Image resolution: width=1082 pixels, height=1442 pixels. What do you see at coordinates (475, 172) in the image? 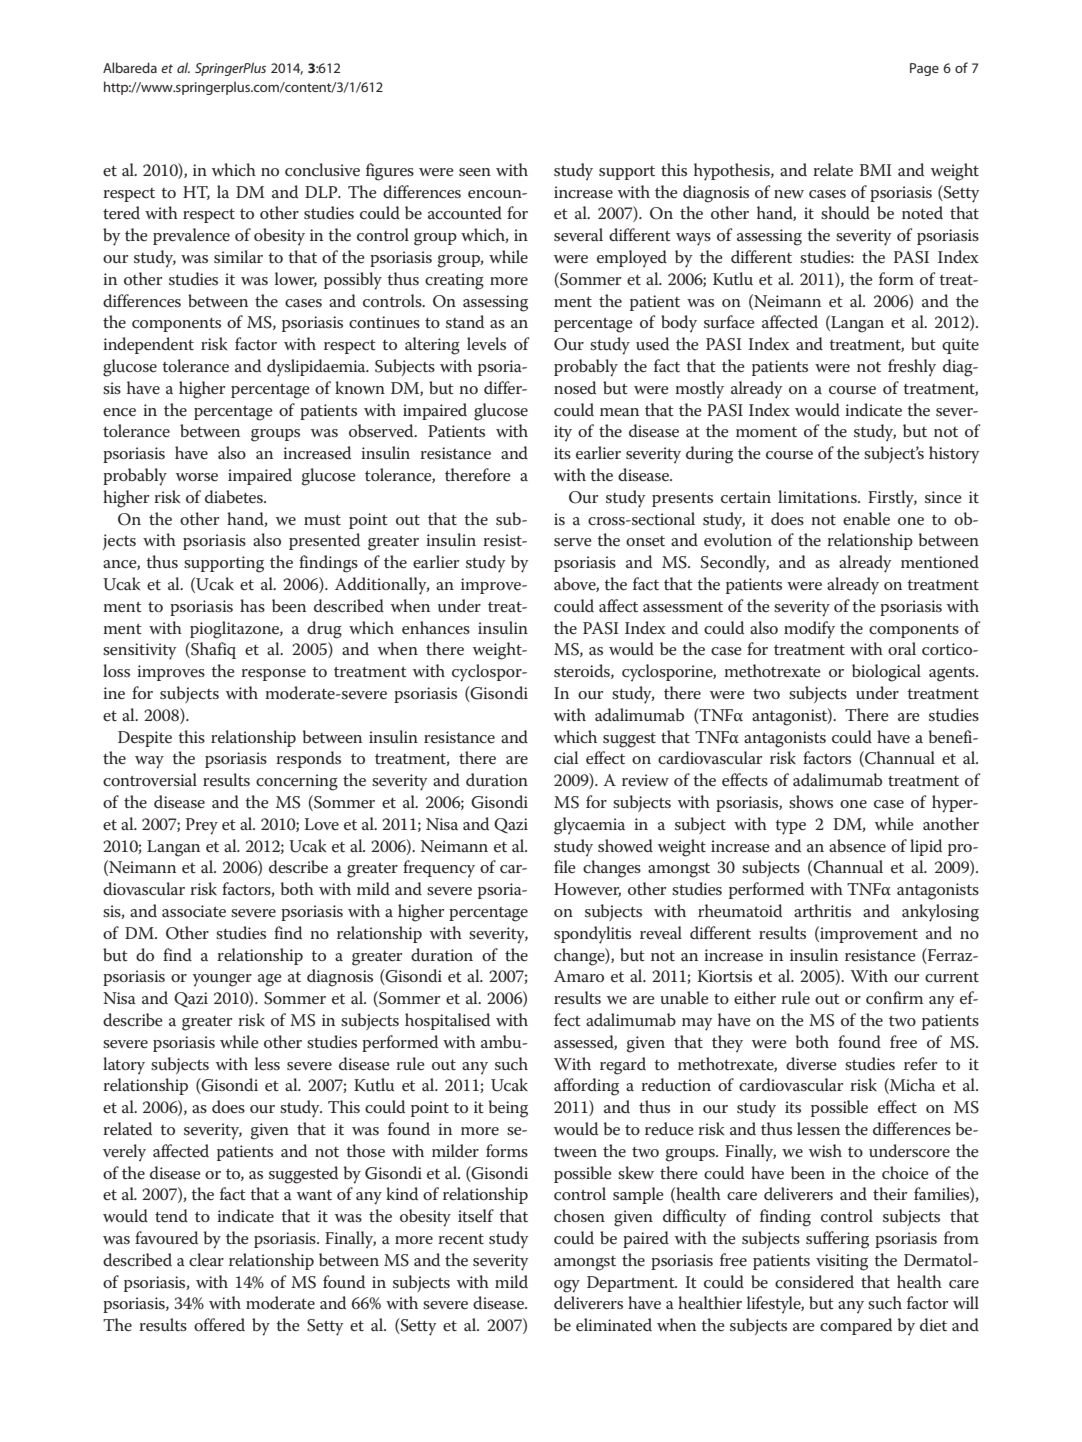
I see `seen` at bounding box center [475, 172].
